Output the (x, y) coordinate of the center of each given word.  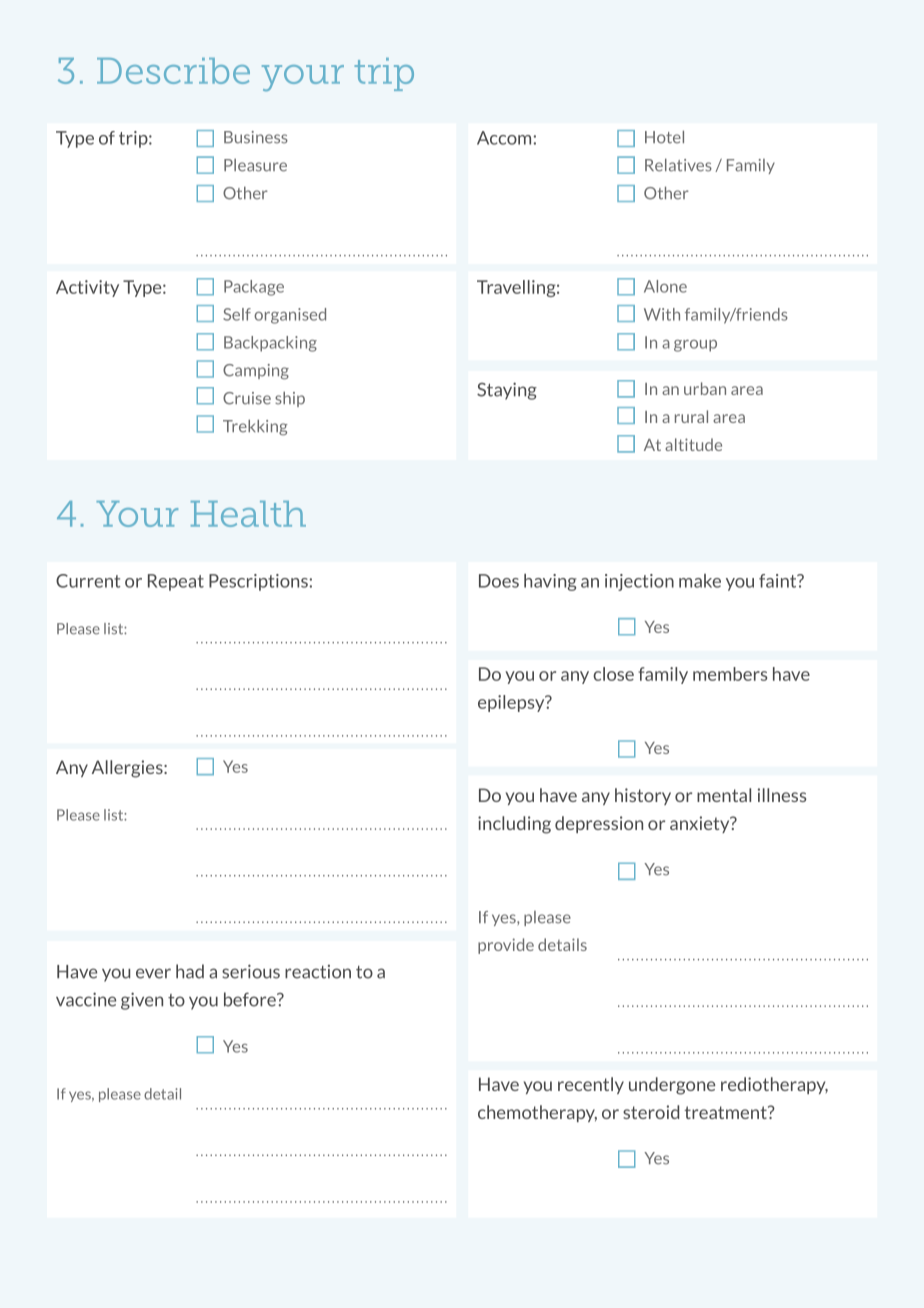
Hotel (664, 137)
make (700, 581)
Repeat (176, 582)
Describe (173, 71)
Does (499, 581)
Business (256, 137)
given (142, 1001)
